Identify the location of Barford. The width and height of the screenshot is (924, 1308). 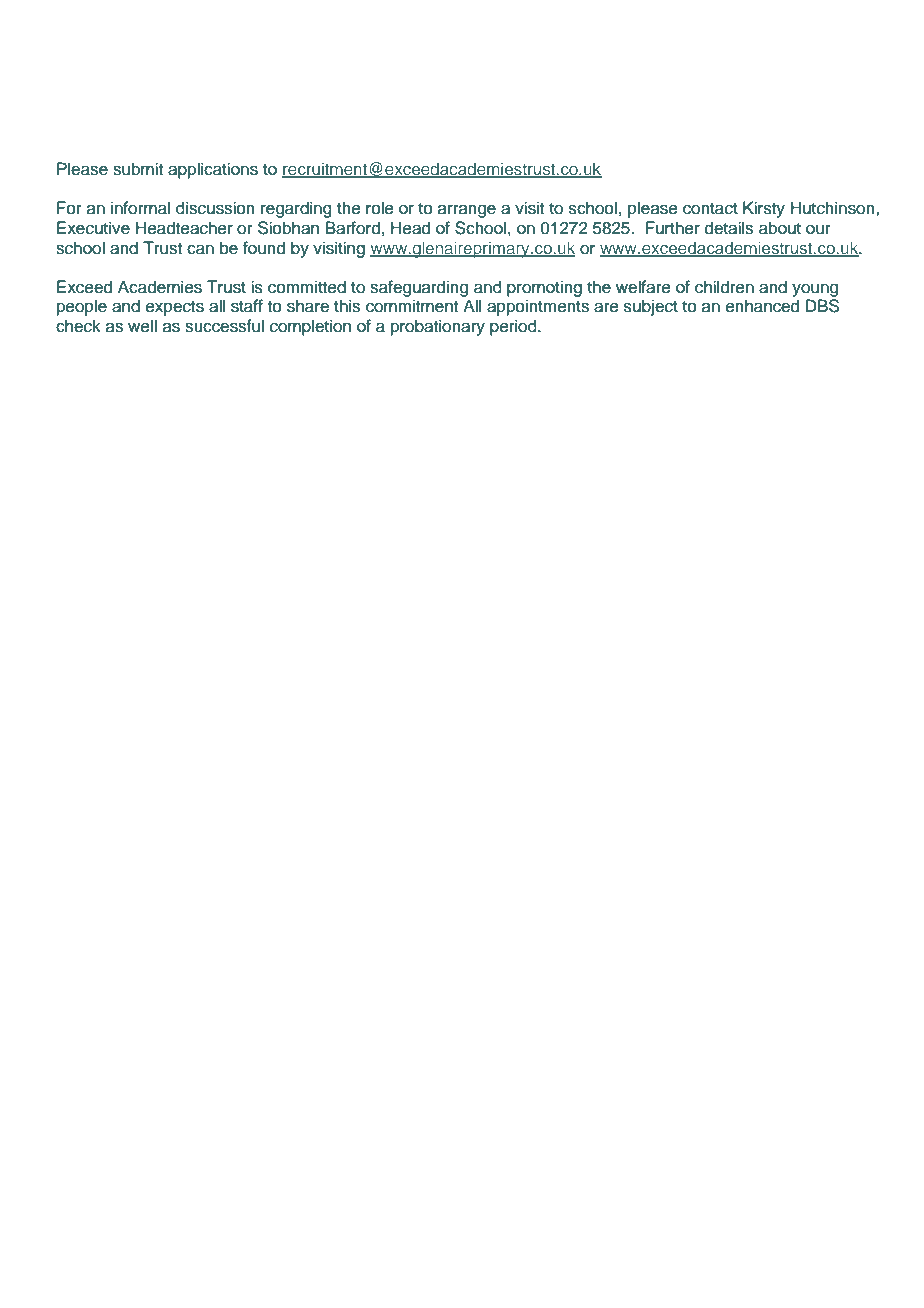
(353, 228).
